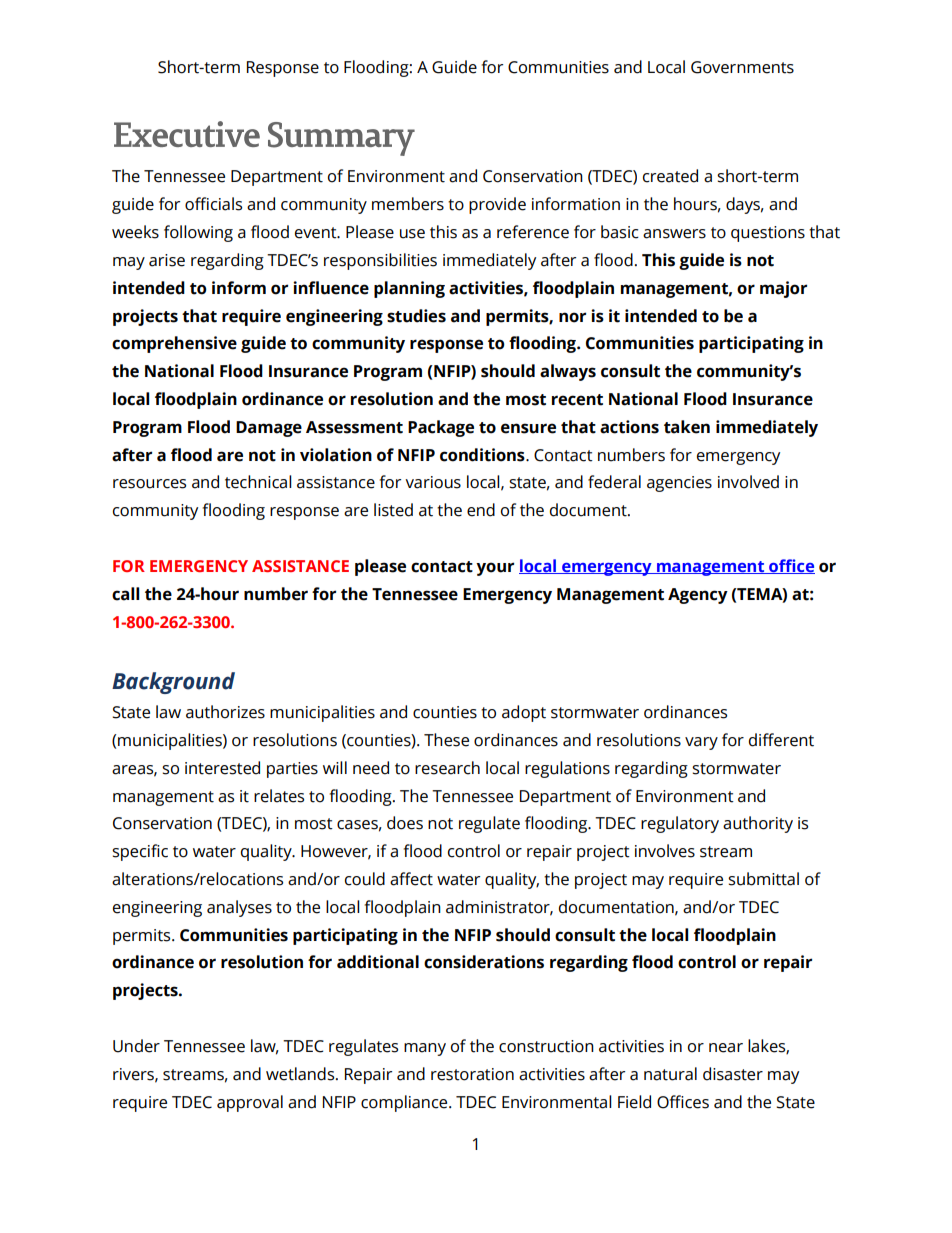 This image has height=1233, width=952. I want to click on call, so click(125, 594).
